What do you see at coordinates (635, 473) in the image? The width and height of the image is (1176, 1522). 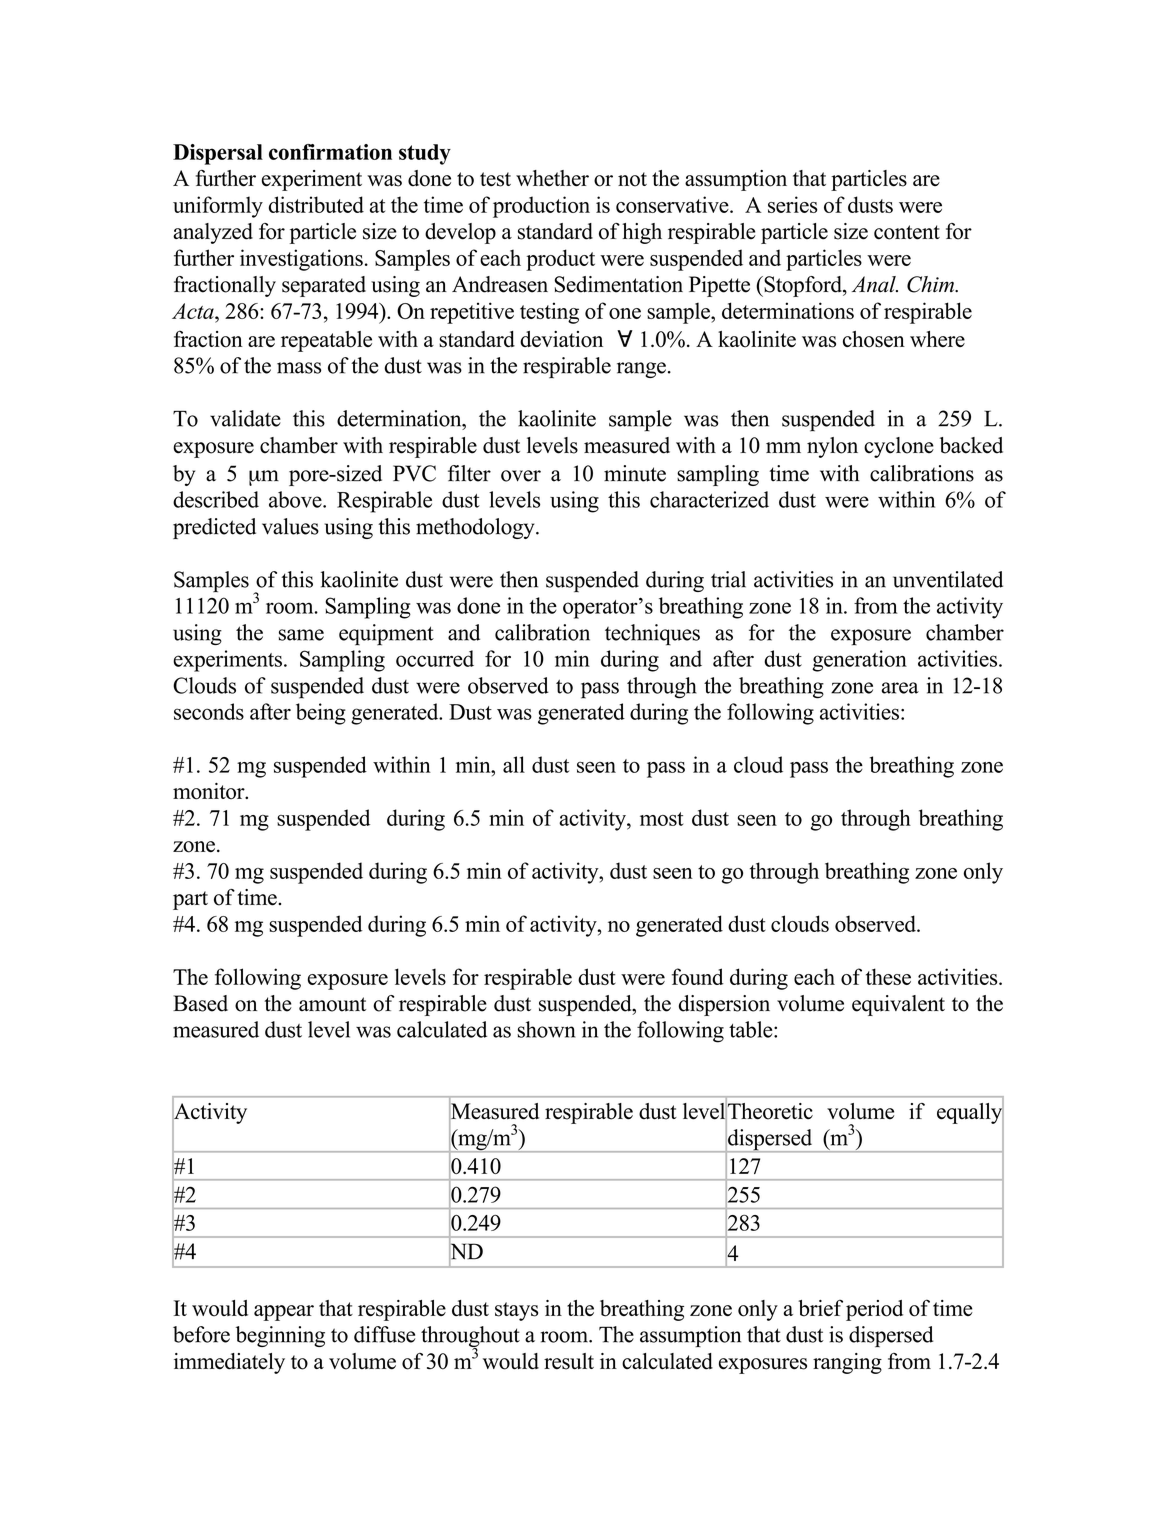 I see `minute` at bounding box center [635, 473].
